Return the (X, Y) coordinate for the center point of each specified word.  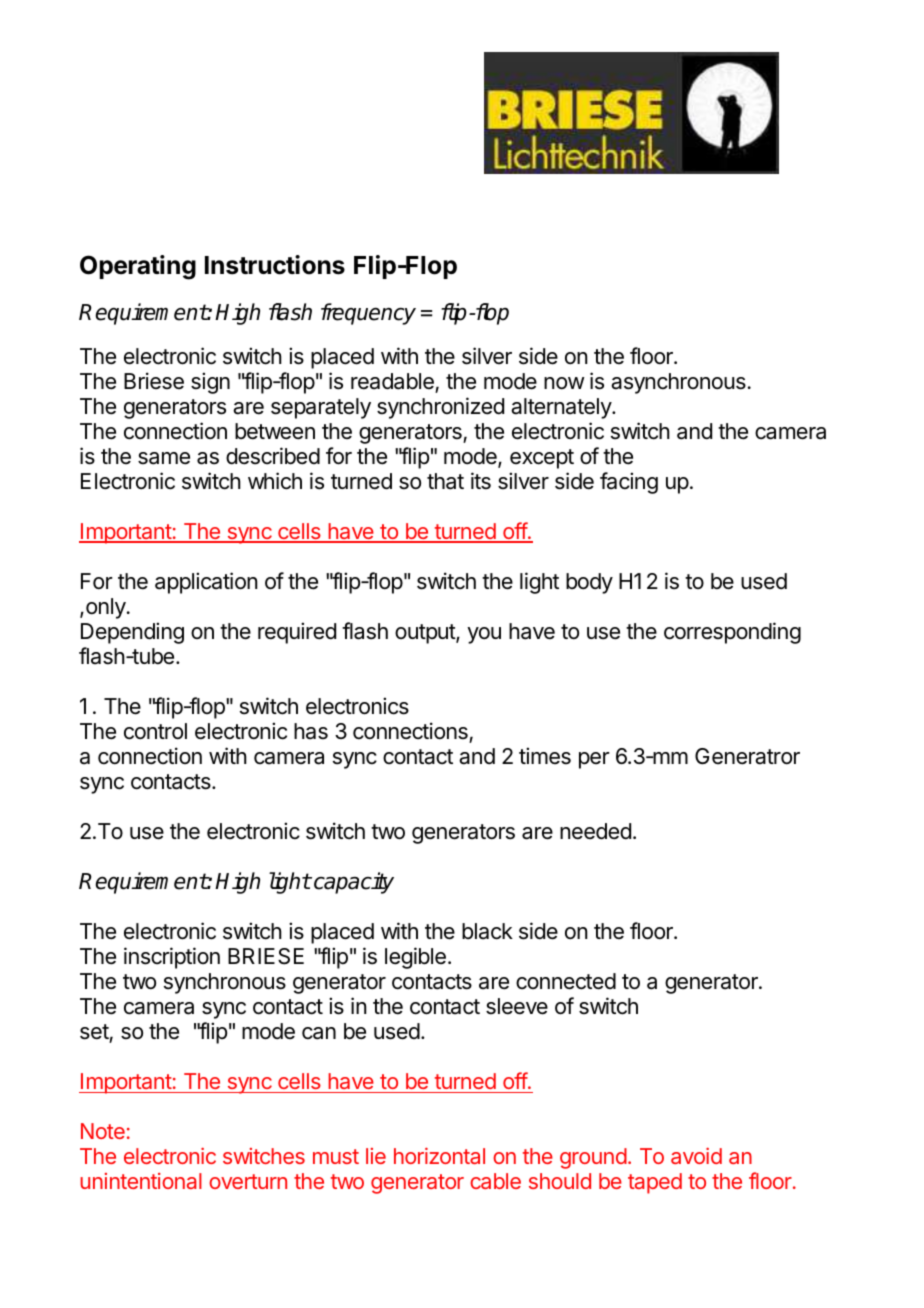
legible (415, 958)
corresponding (732, 633)
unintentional (141, 1181)
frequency (368, 314)
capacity (354, 883)
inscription (172, 958)
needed (595, 831)
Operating (138, 267)
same (164, 458)
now (564, 383)
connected (566, 981)
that (445, 481)
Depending (132, 633)
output (426, 634)
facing (629, 483)
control (155, 731)
